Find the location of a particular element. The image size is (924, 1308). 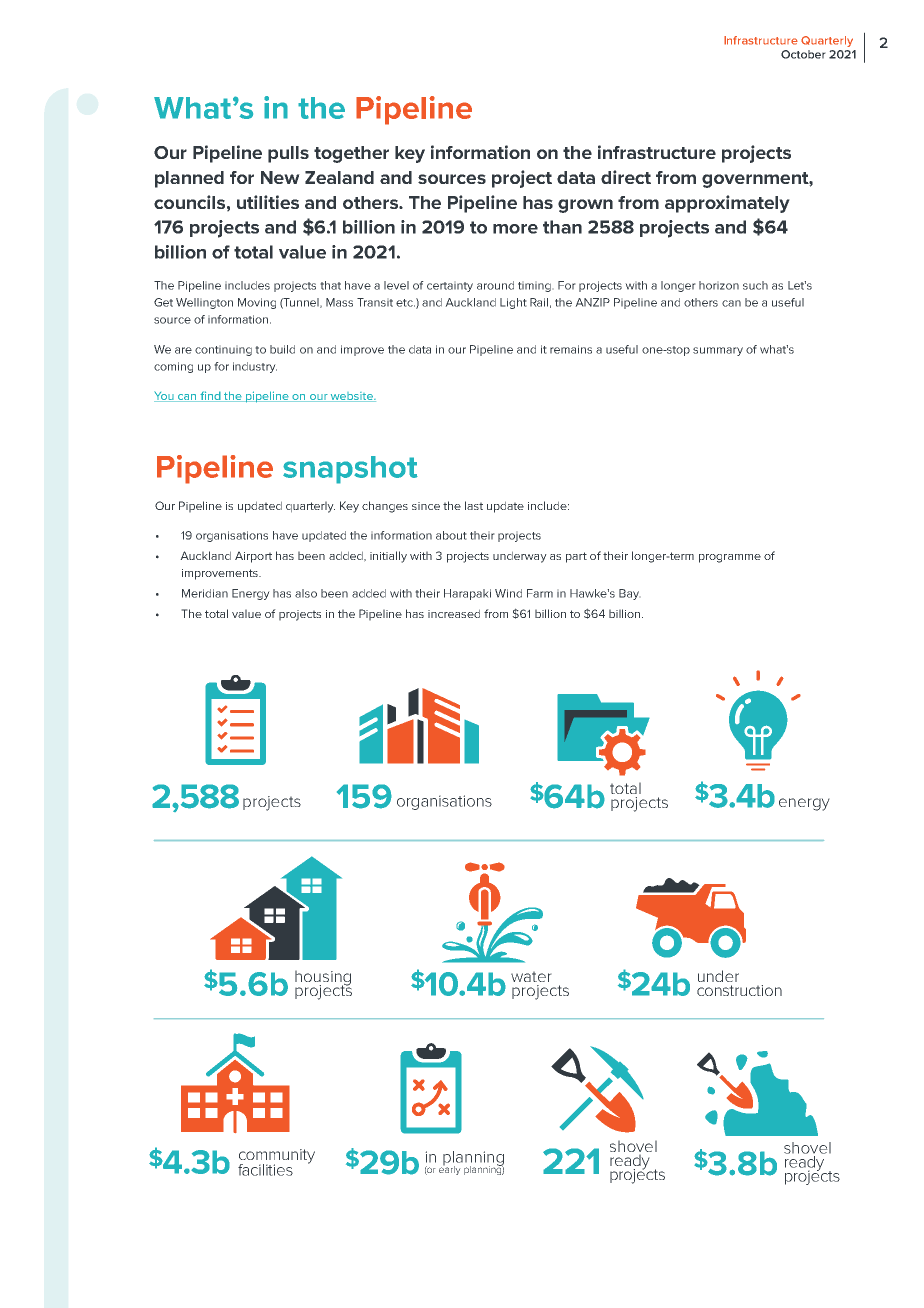

increased is located at coordinates (454, 613).
